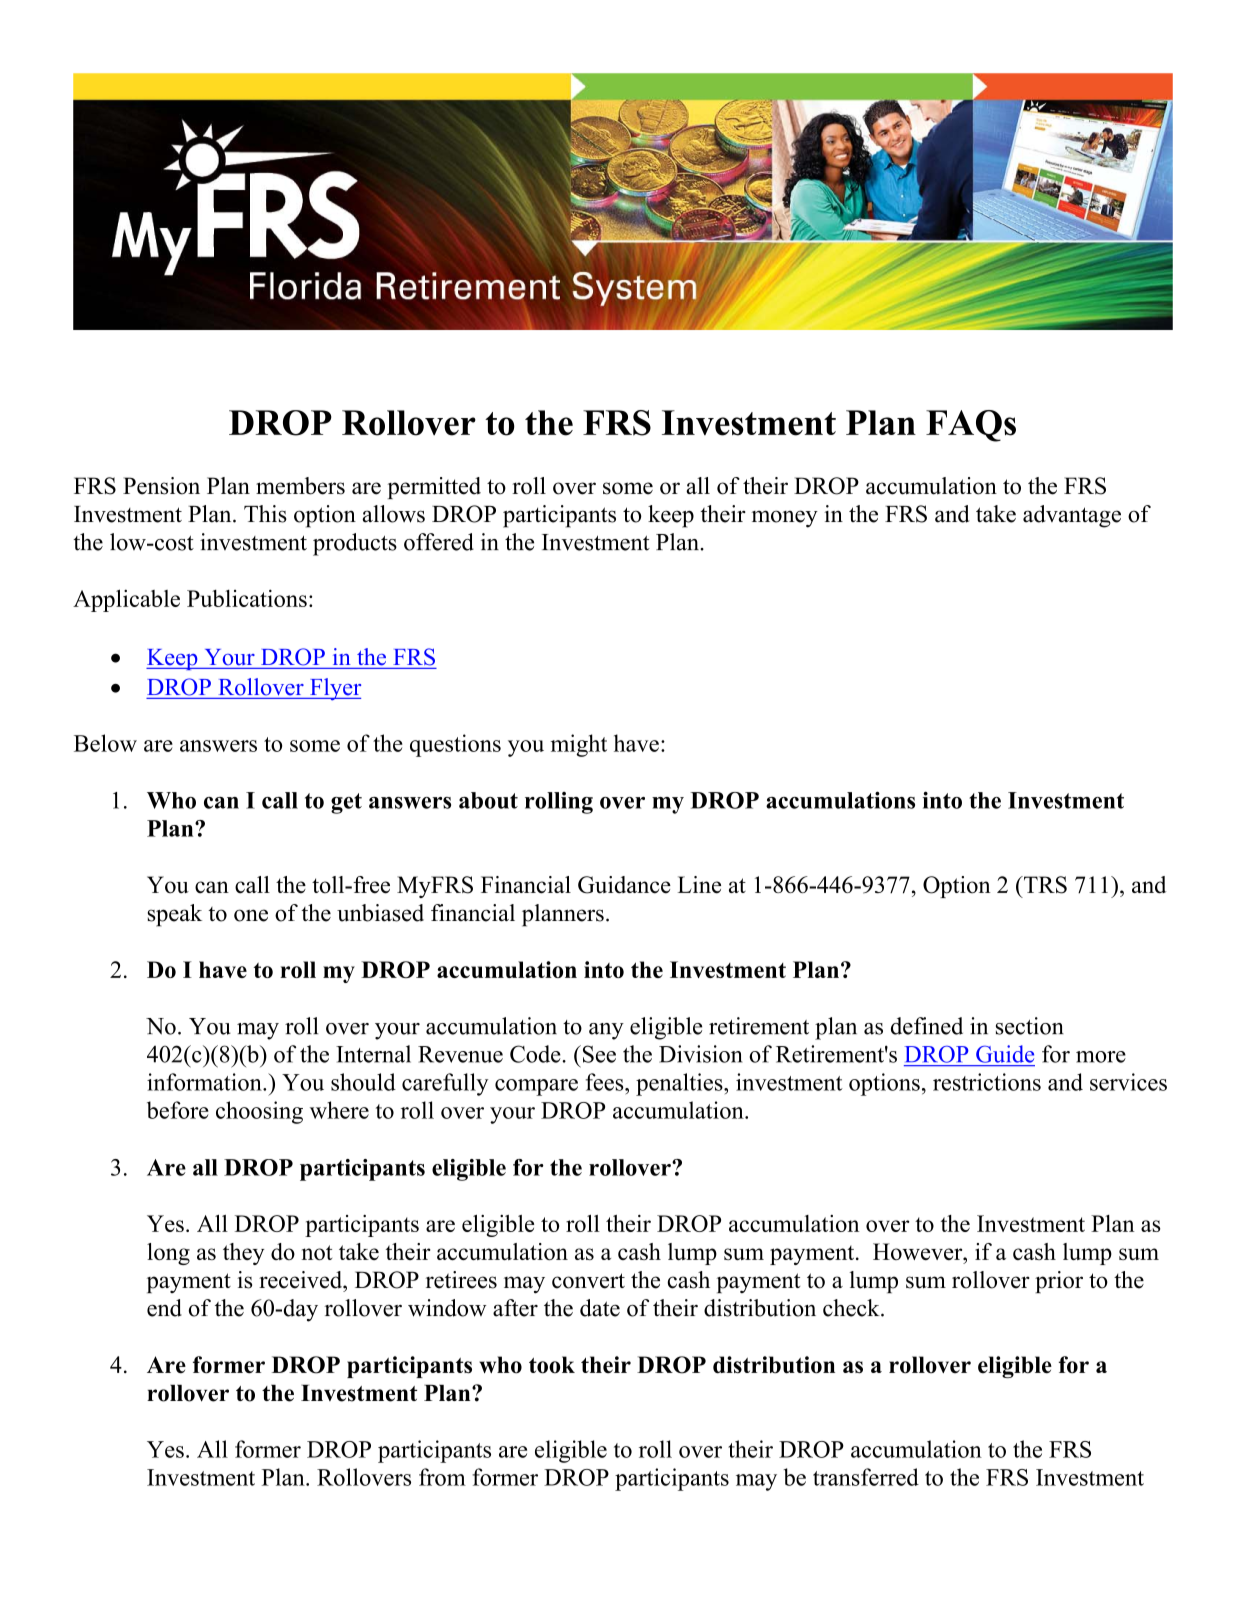 The height and width of the screenshot is (1613, 1246). What do you see at coordinates (784, 519) in the screenshot?
I see `money` at bounding box center [784, 519].
